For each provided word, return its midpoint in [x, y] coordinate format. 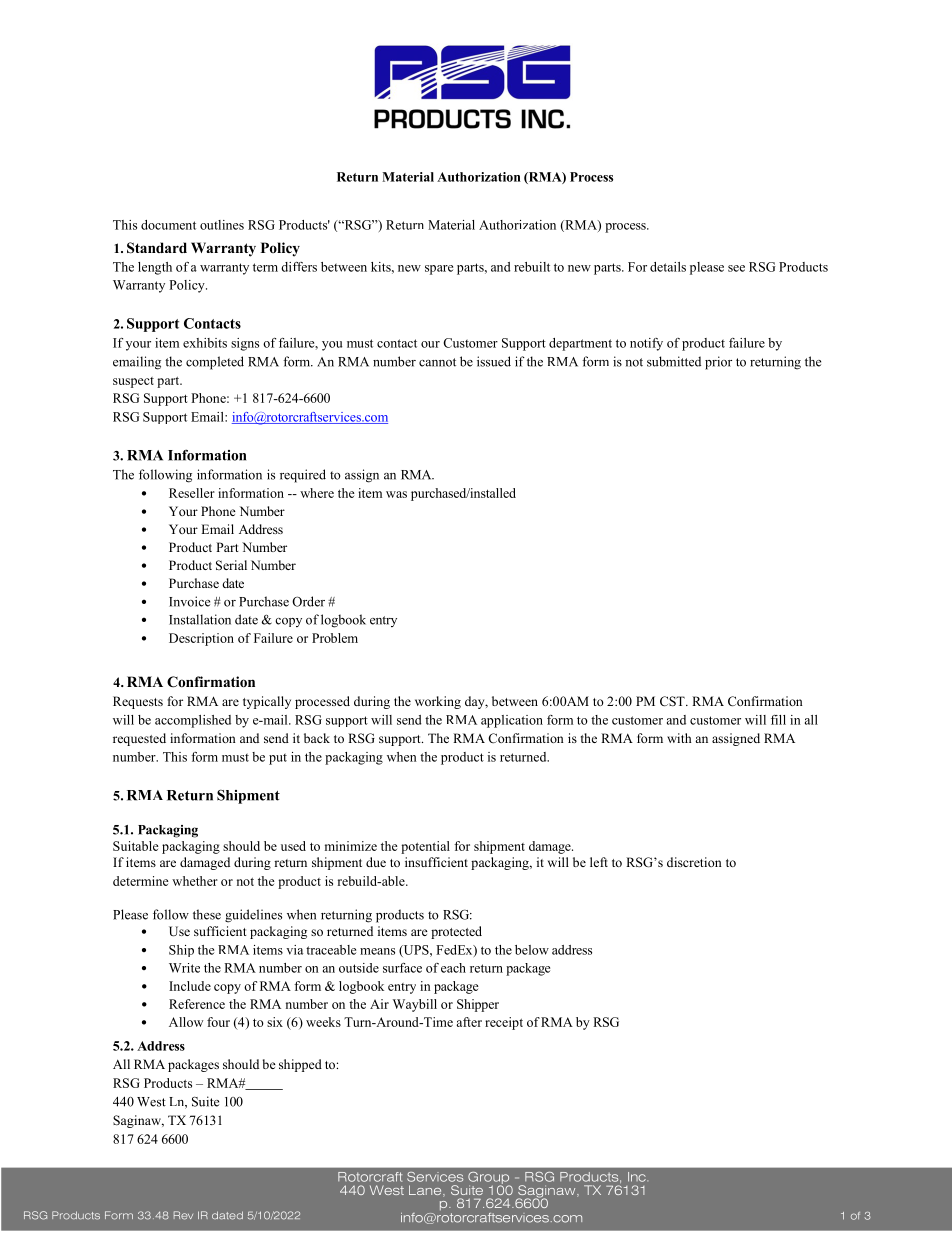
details [668, 267]
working [438, 702]
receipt [504, 1023]
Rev [183, 1215]
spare [439, 270]
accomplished [193, 721]
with [679, 738]
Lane [426, 1191]
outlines [222, 225]
